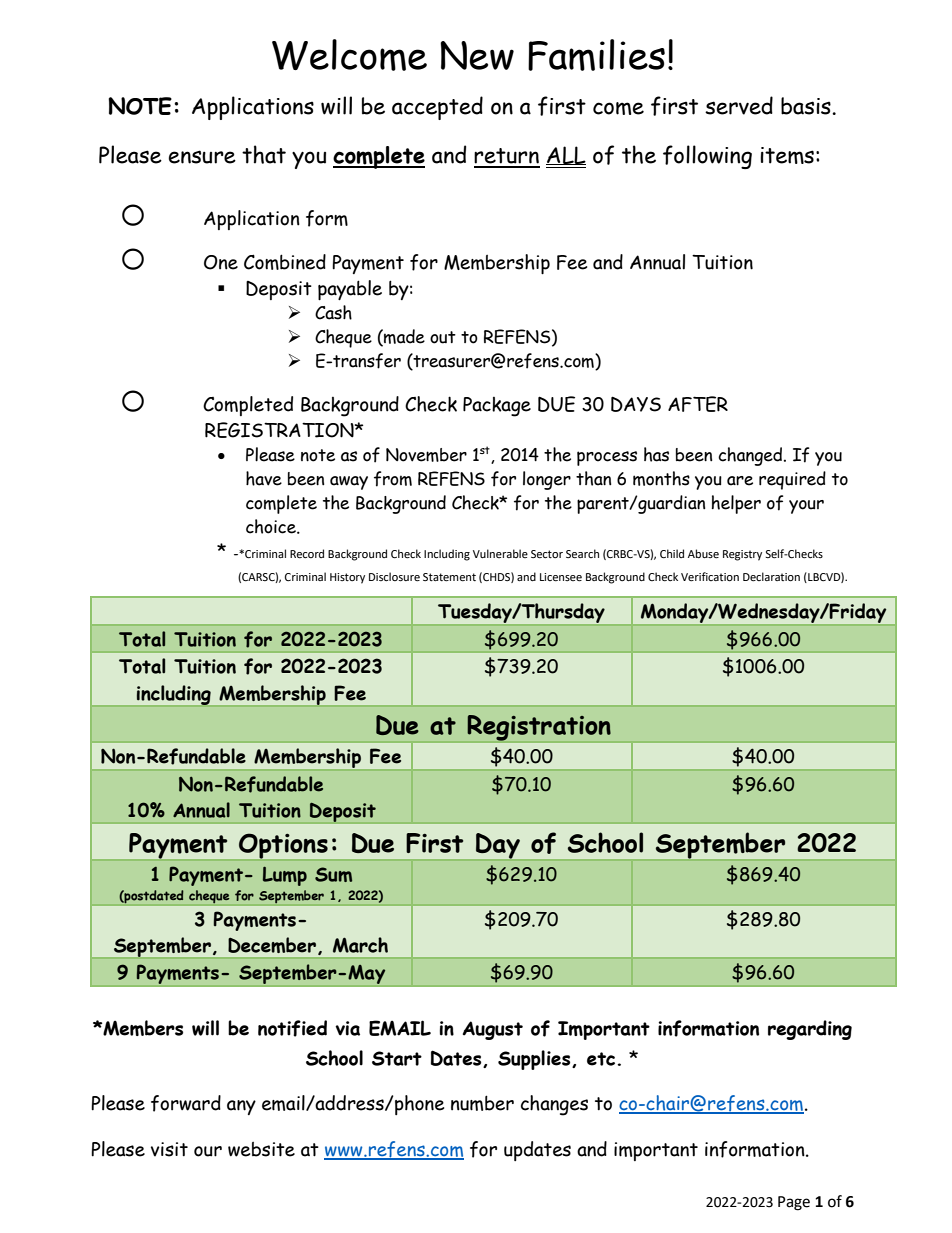 This page has height=1233, width=952. Describe the element at coordinates (482, 1103) in the page. I see `number` at that location.
